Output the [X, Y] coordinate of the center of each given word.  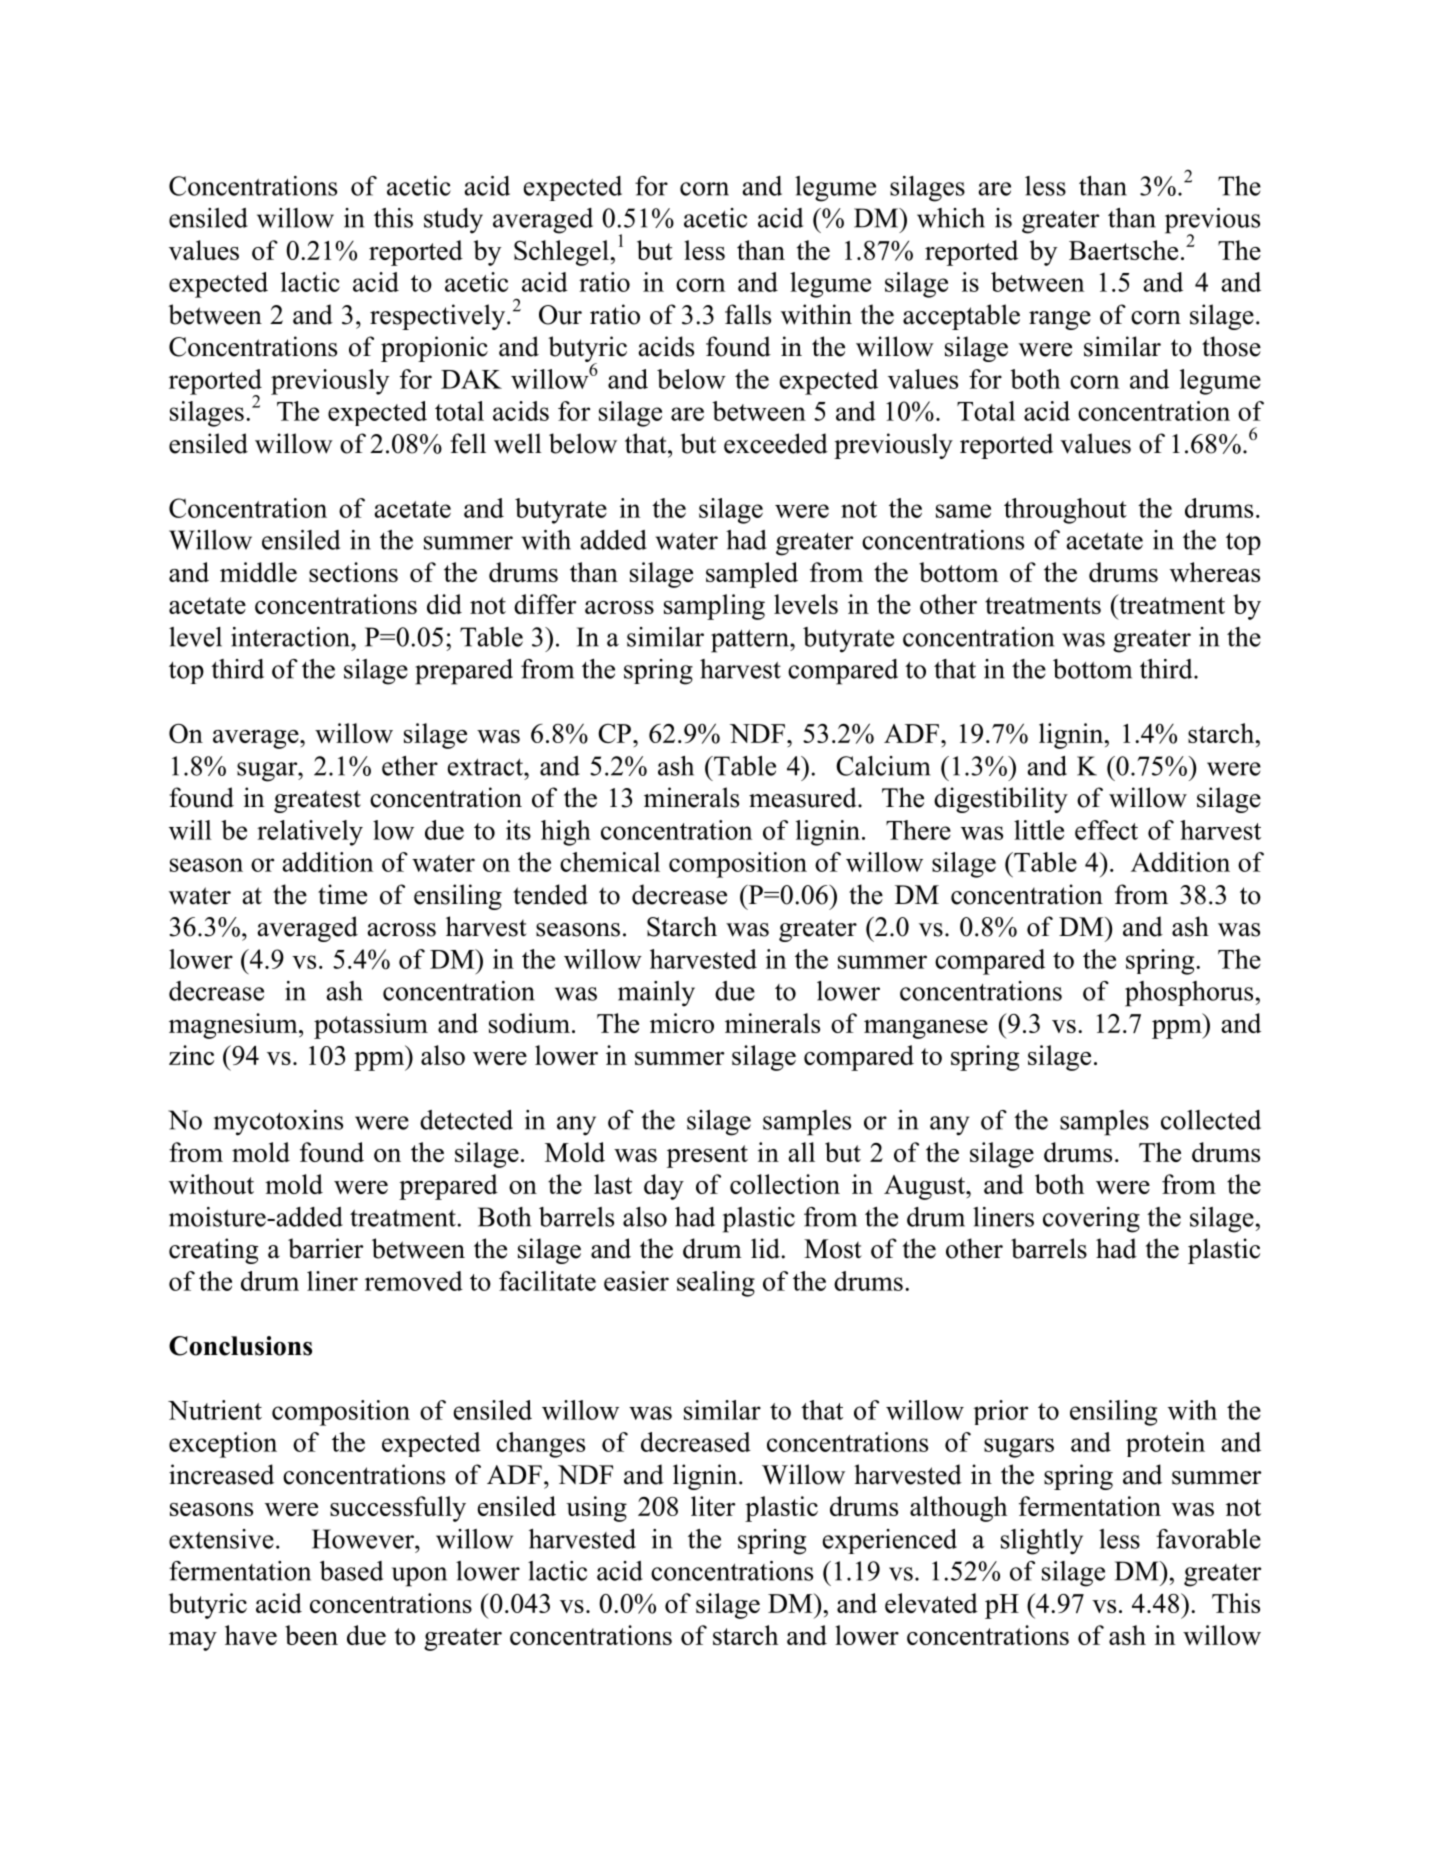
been [311, 1635]
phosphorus [1189, 994]
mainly [656, 994]
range [1060, 320]
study [453, 221]
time [342, 894]
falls [748, 314]
